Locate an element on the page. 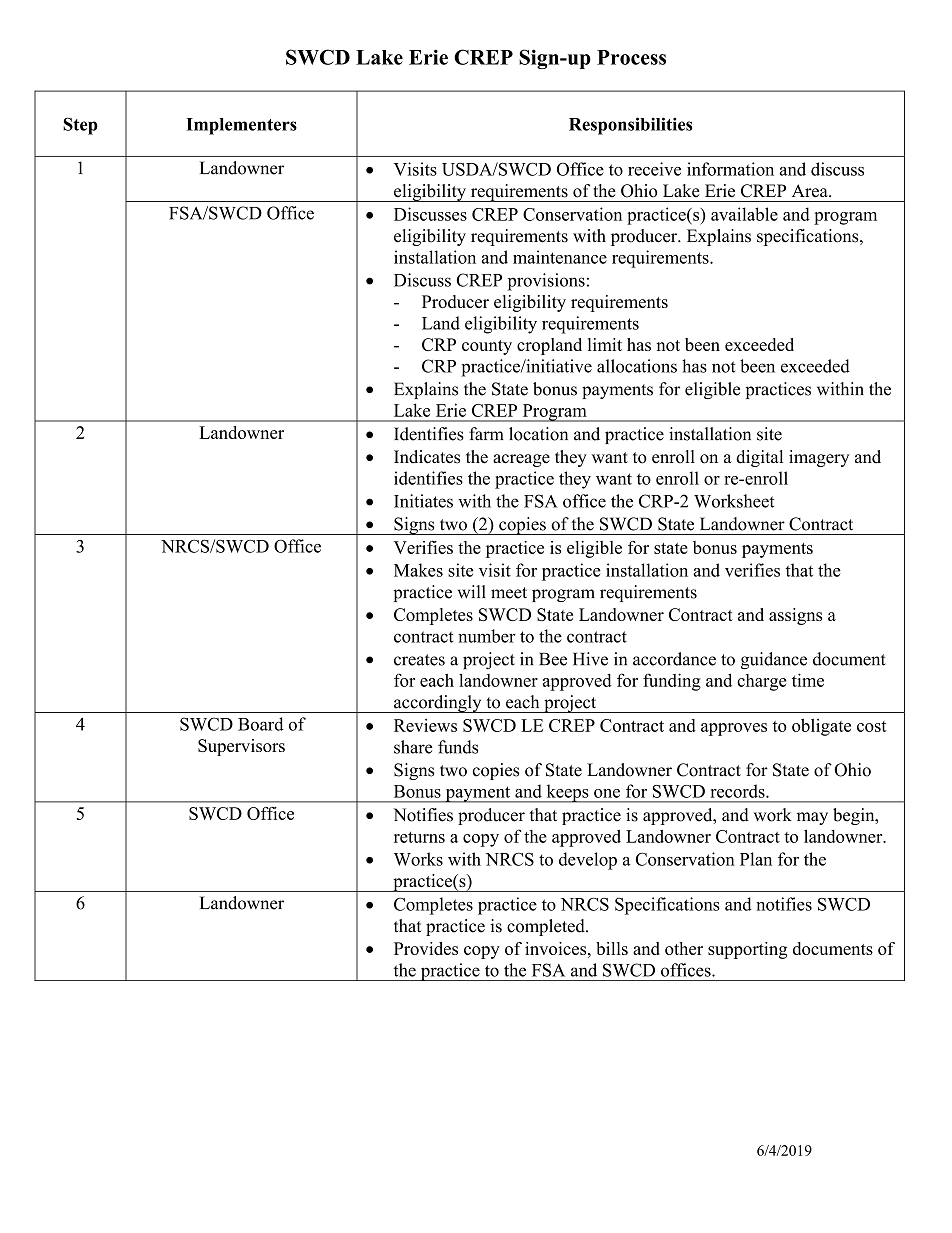 The height and width of the page is (1233, 952). guidance is located at coordinates (774, 661).
